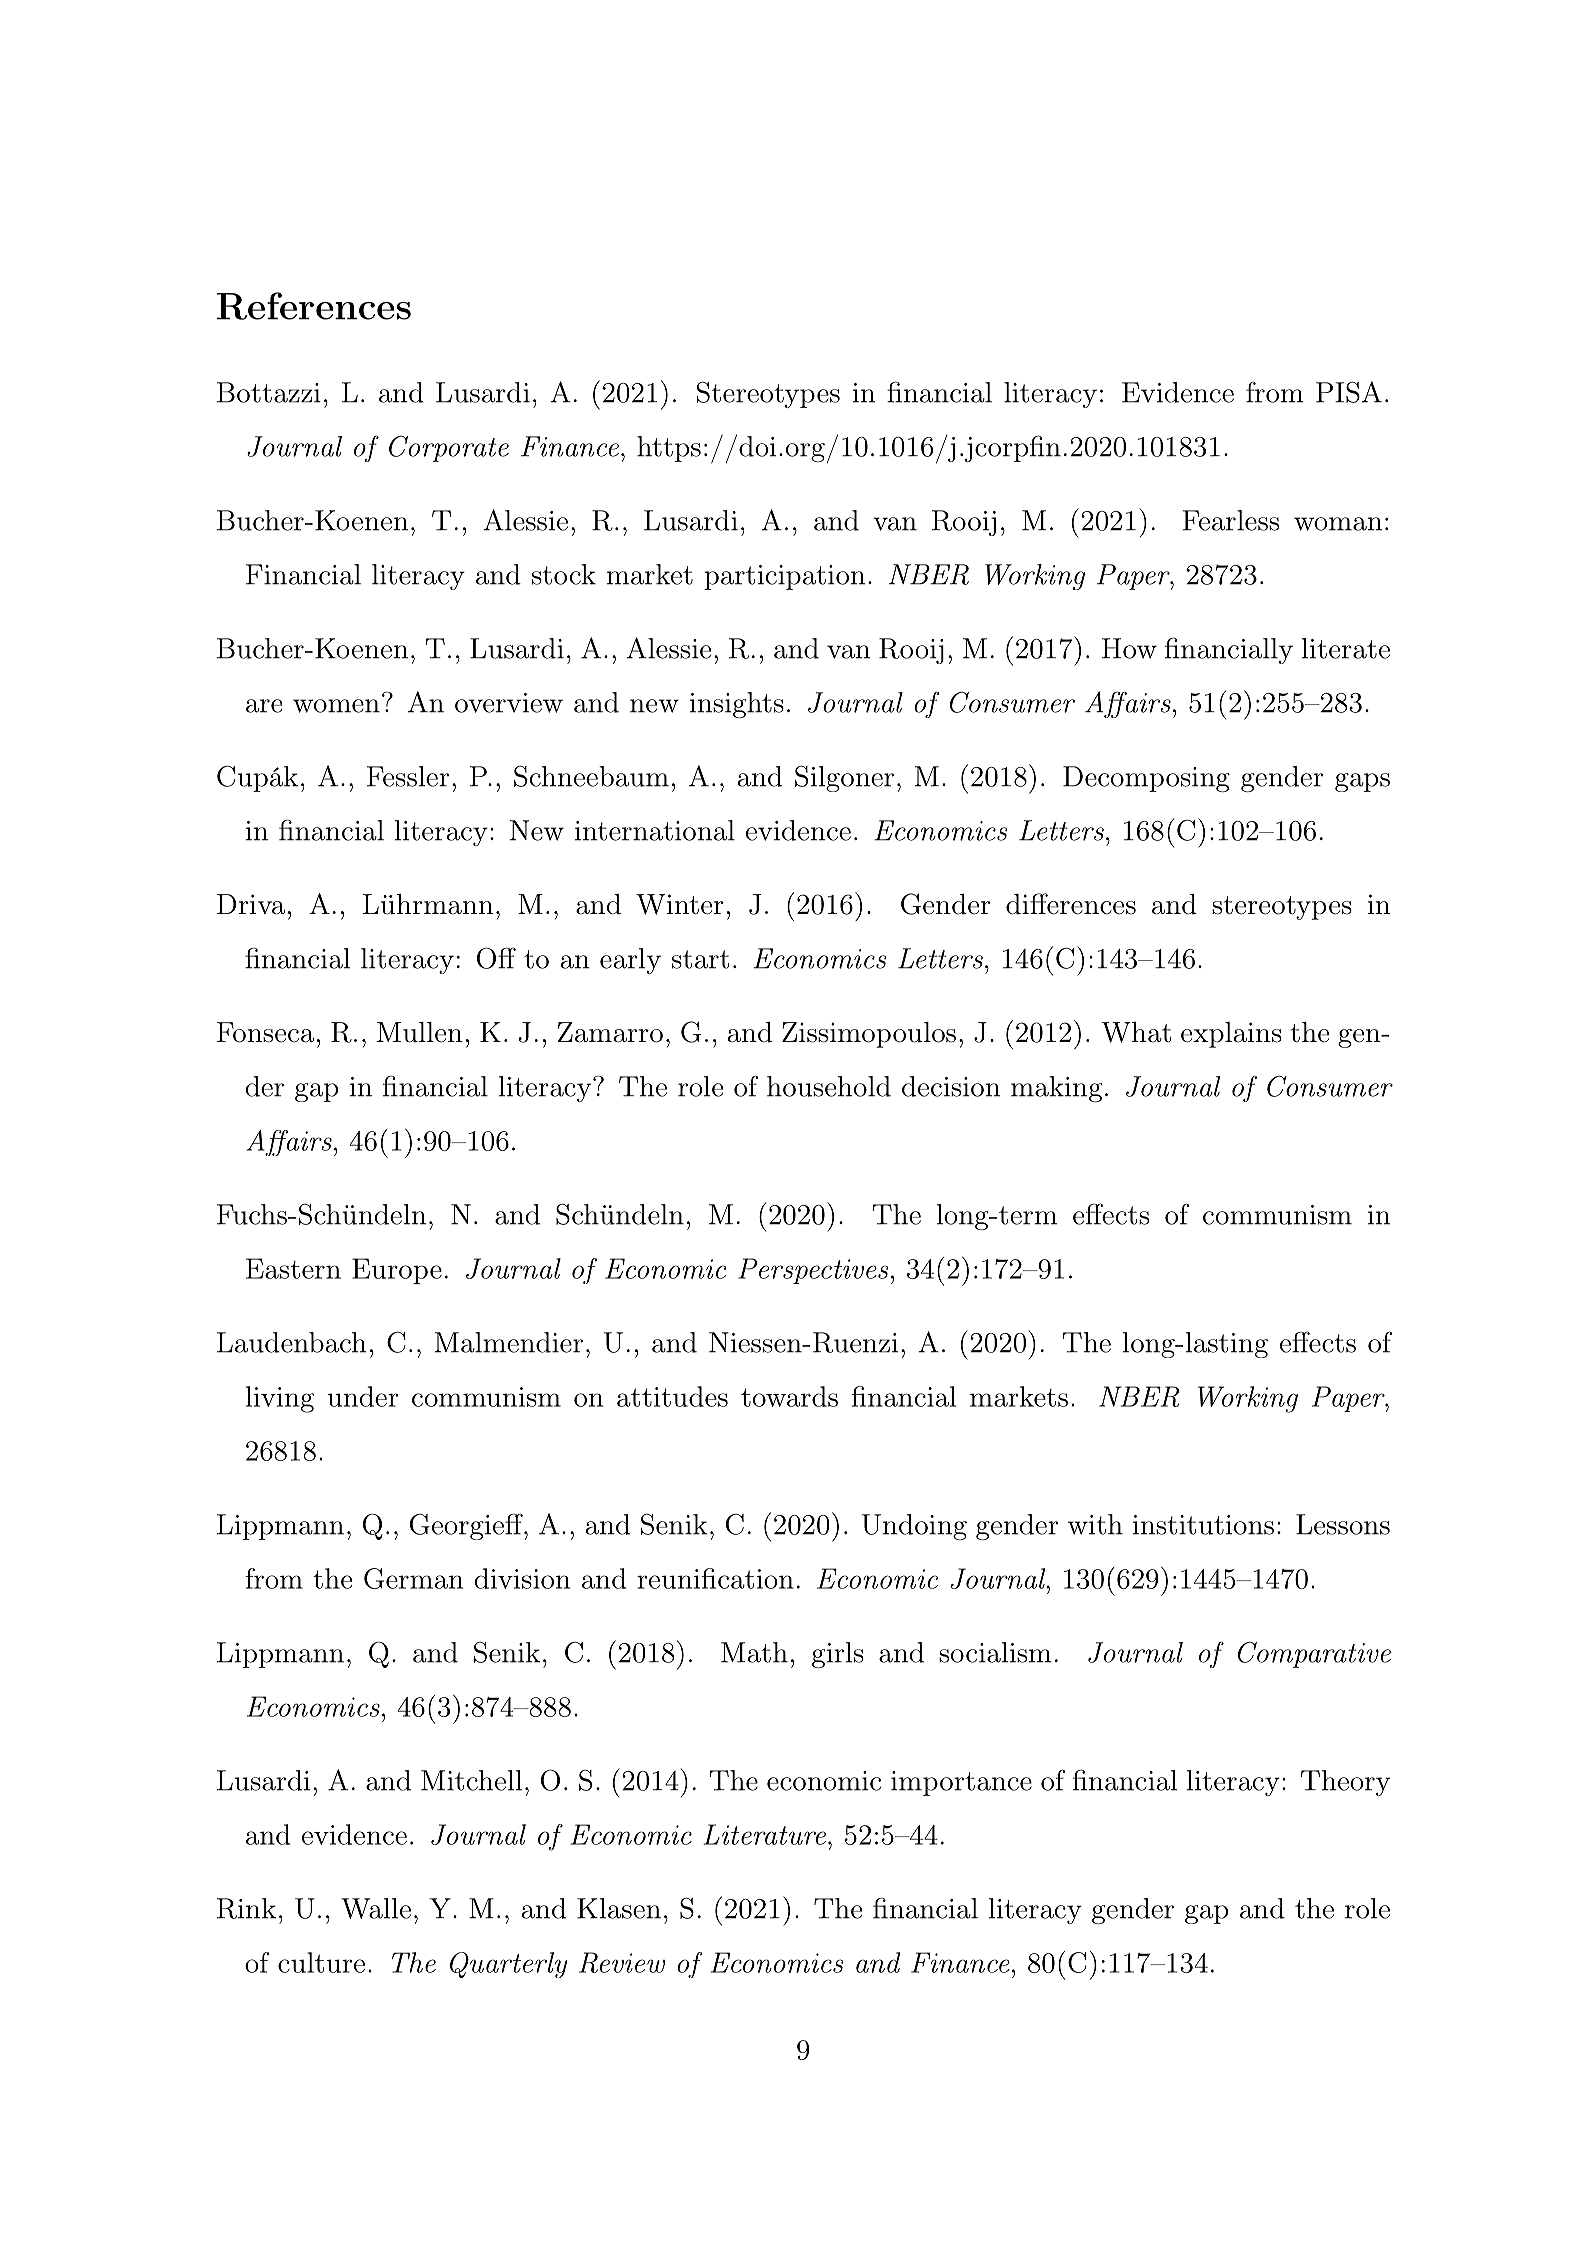 The height and width of the screenshot is (2243, 1586). What do you see at coordinates (1345, 1783) in the screenshot?
I see `Theory` at bounding box center [1345, 1783].
